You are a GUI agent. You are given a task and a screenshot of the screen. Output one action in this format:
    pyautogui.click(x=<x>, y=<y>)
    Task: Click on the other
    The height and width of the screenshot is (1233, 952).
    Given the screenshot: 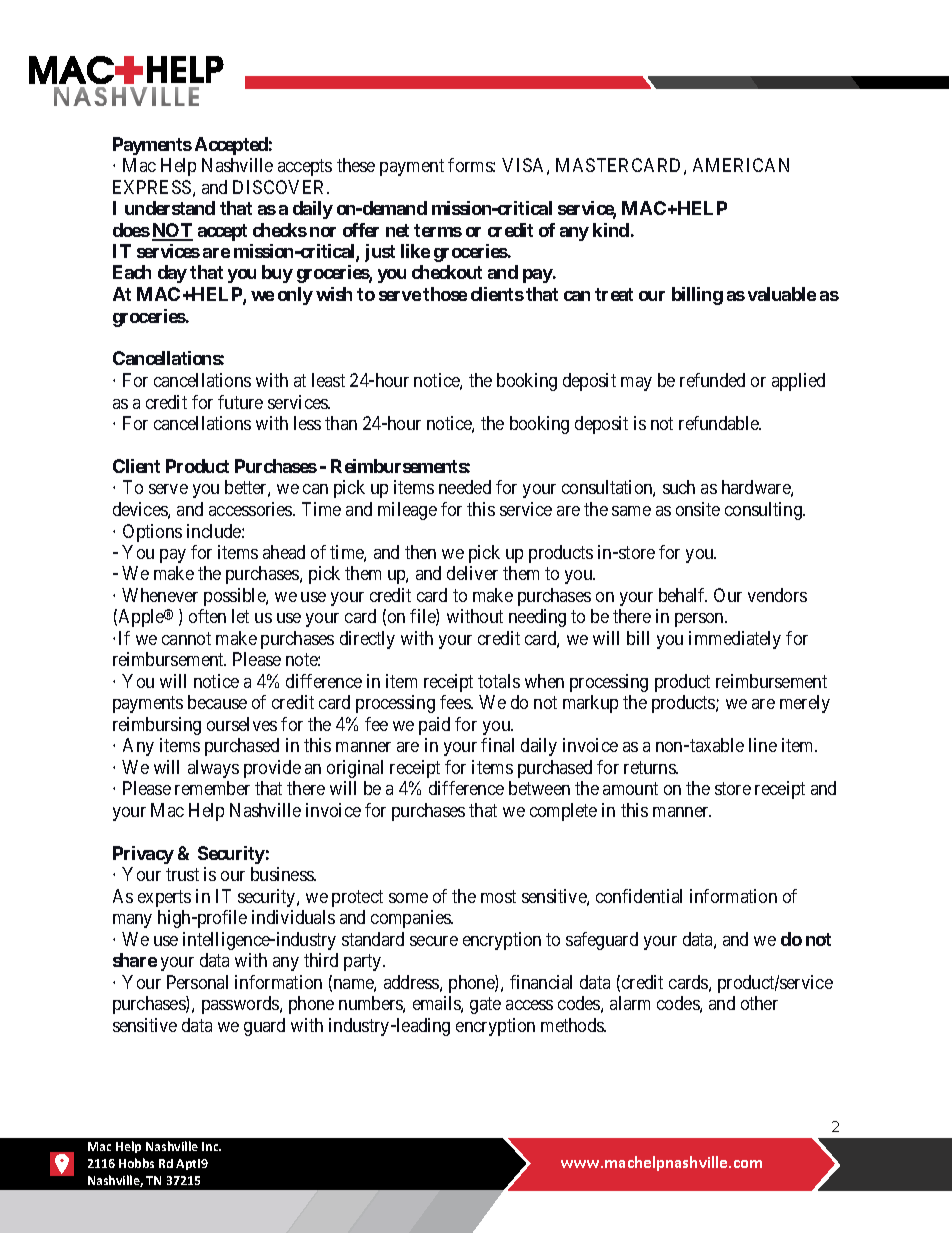 What is the action you would take?
    pyautogui.click(x=759, y=1003)
